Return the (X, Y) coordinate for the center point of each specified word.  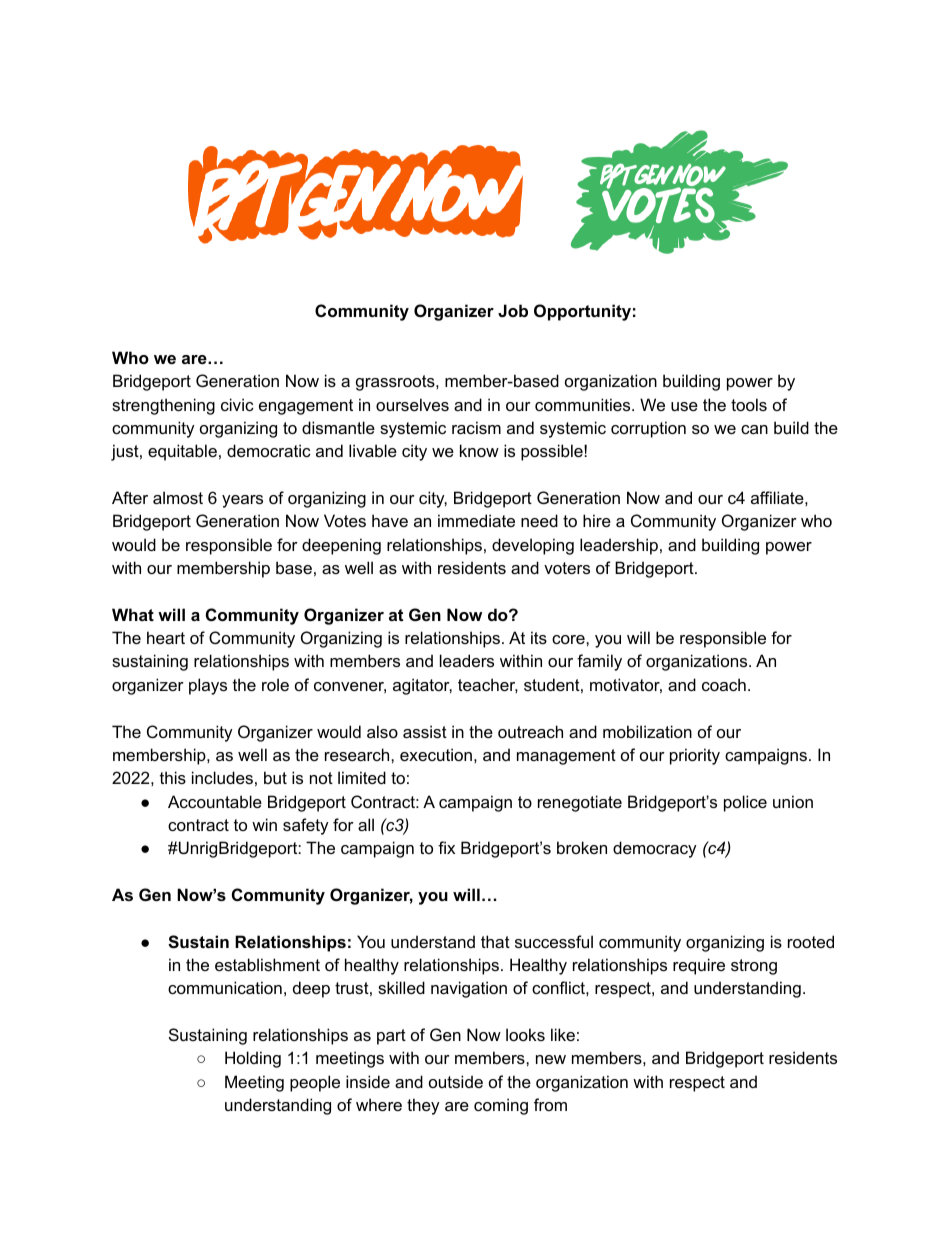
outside (456, 1081)
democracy (655, 849)
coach (724, 684)
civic (237, 404)
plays (208, 686)
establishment (267, 964)
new (551, 1059)
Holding (253, 1059)
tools (749, 404)
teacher (488, 685)
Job (513, 310)
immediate (476, 520)
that (495, 941)
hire (597, 520)
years (242, 501)
